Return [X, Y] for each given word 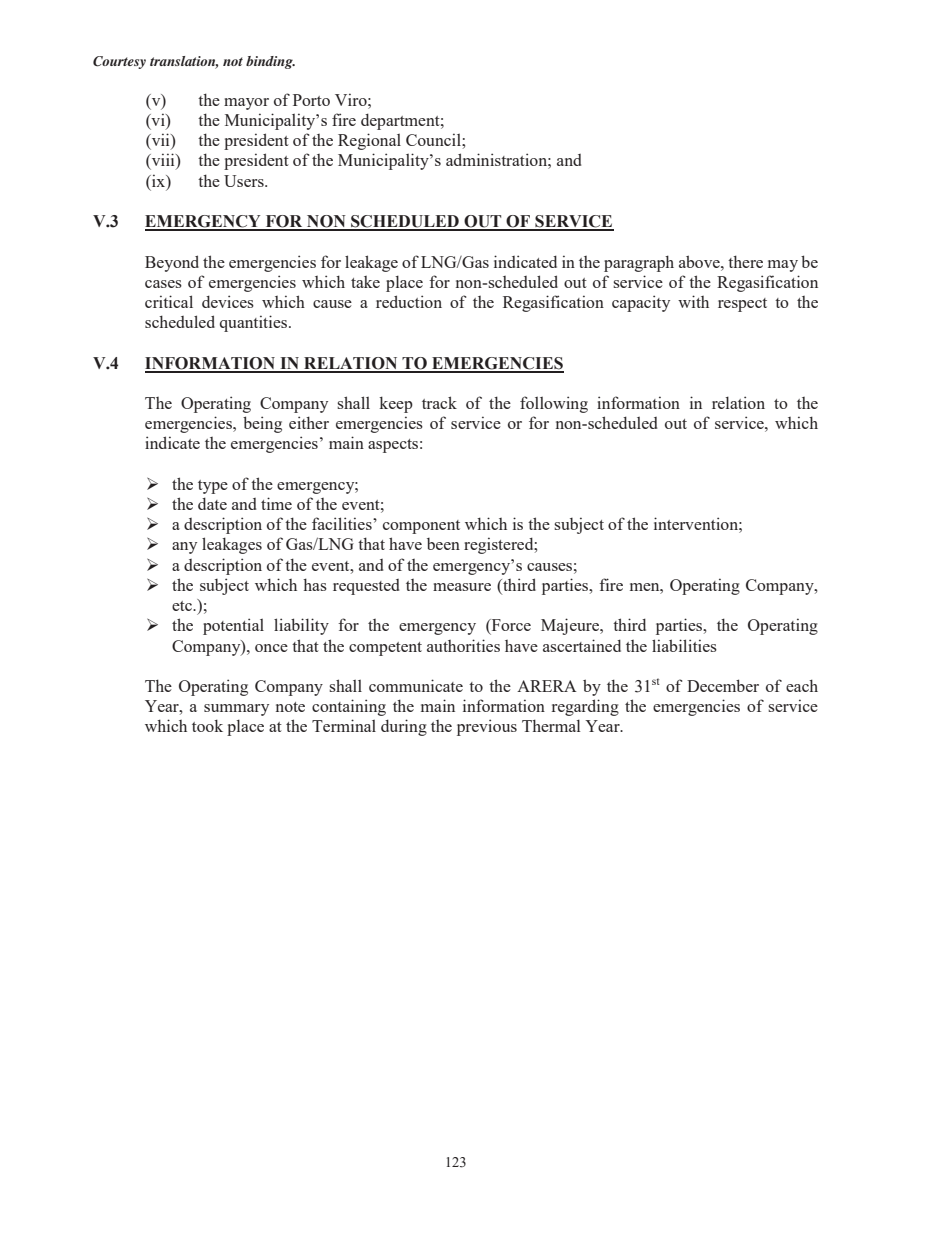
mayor [246, 104]
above [700, 261]
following [554, 404]
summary [236, 710]
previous [487, 727]
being [262, 424]
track [439, 402]
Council [434, 139]
